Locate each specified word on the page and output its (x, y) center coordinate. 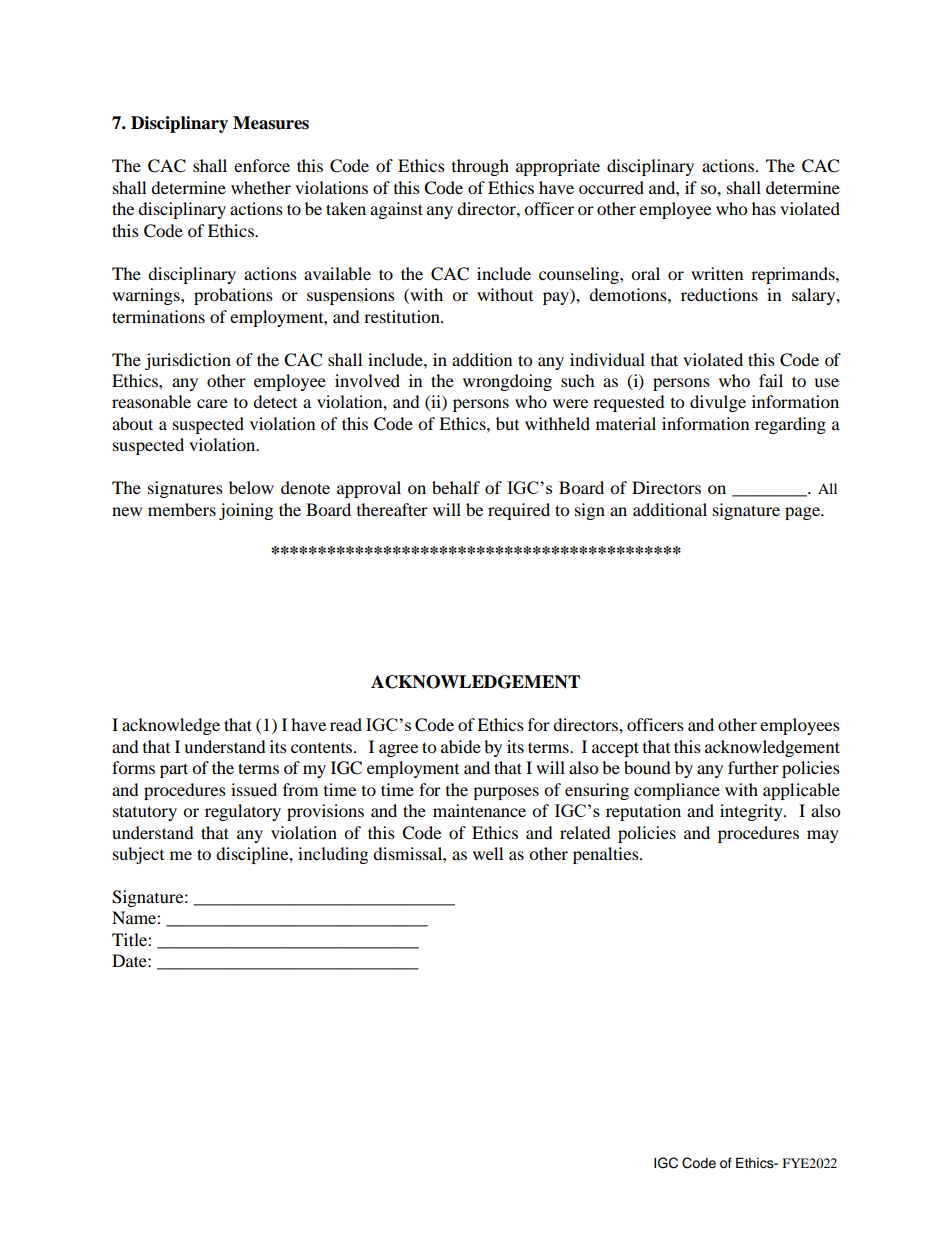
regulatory (243, 812)
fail (771, 380)
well (488, 853)
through (480, 167)
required (519, 511)
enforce (262, 165)
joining (246, 511)
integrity (752, 812)
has (764, 208)
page (803, 513)
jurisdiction (188, 361)
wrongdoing (507, 382)
